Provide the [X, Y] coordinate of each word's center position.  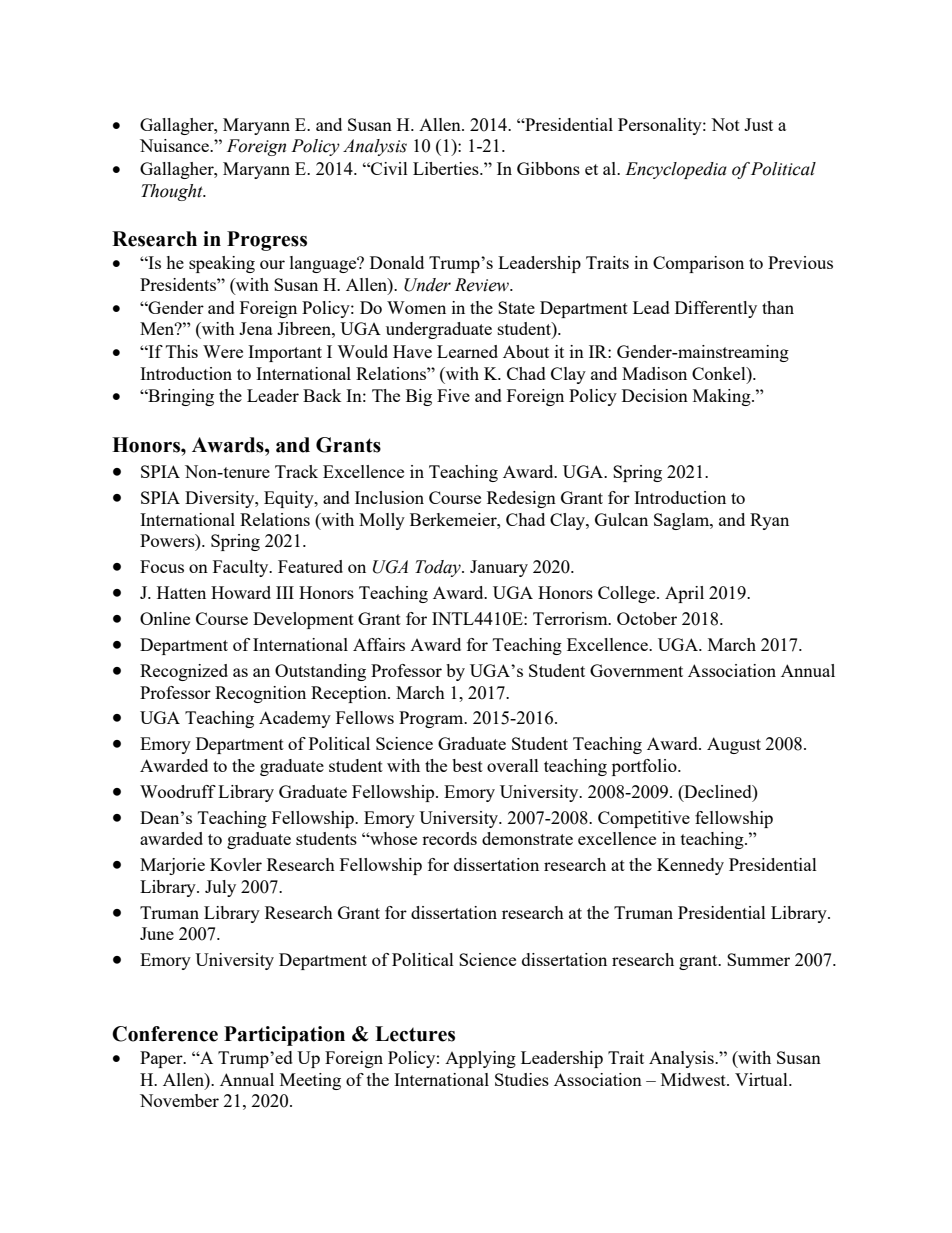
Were [223, 351]
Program [432, 719]
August [734, 745]
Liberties [447, 168]
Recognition [260, 694]
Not [725, 124]
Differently [716, 309]
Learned [467, 351]
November [179, 1100]
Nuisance [175, 145]
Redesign [521, 499]
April [684, 594]
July [220, 888]
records [449, 838]
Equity [290, 499]
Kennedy [690, 866]
